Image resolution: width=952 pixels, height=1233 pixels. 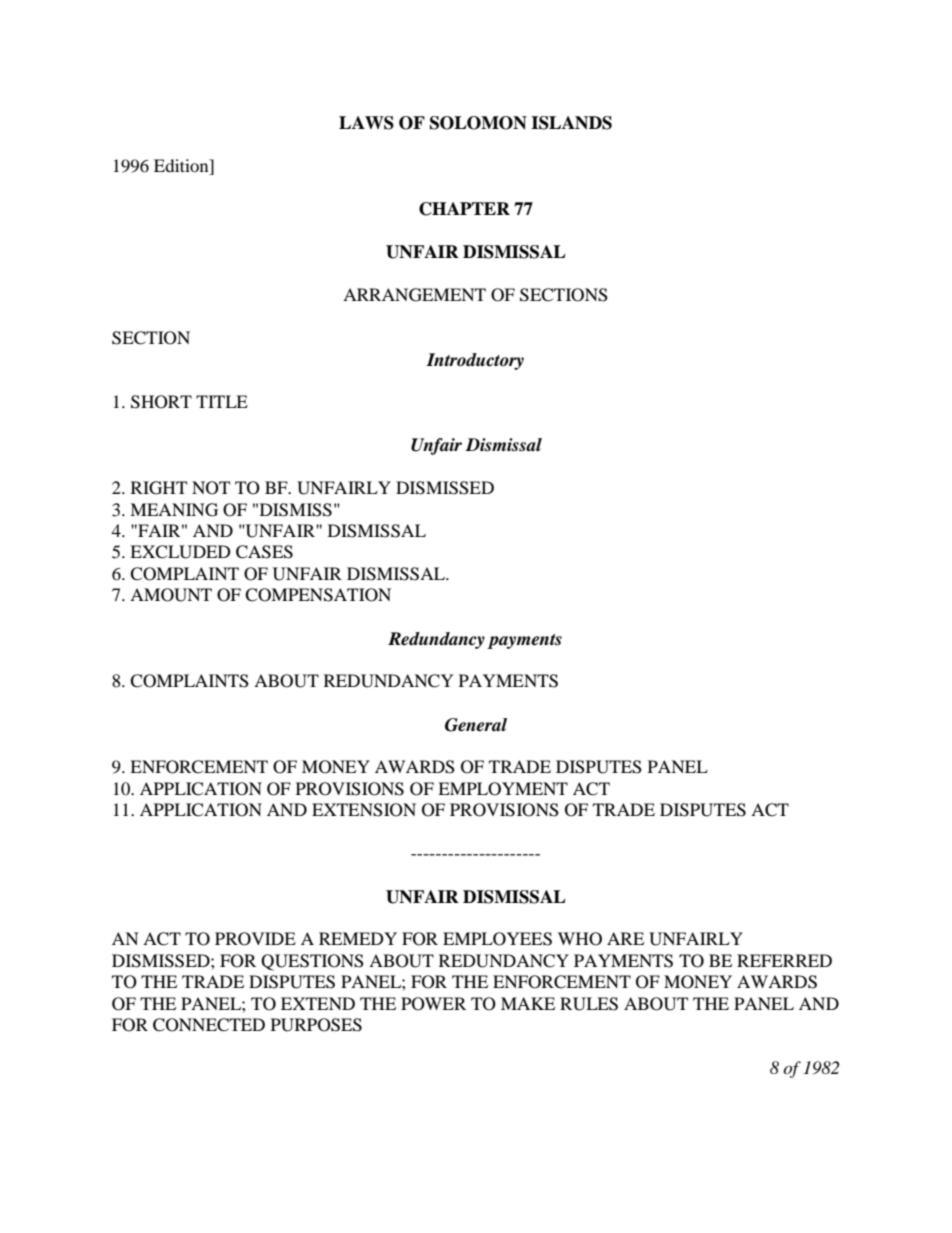 What do you see at coordinates (478, 123) in the document?
I see `SOLOMON` at bounding box center [478, 123].
